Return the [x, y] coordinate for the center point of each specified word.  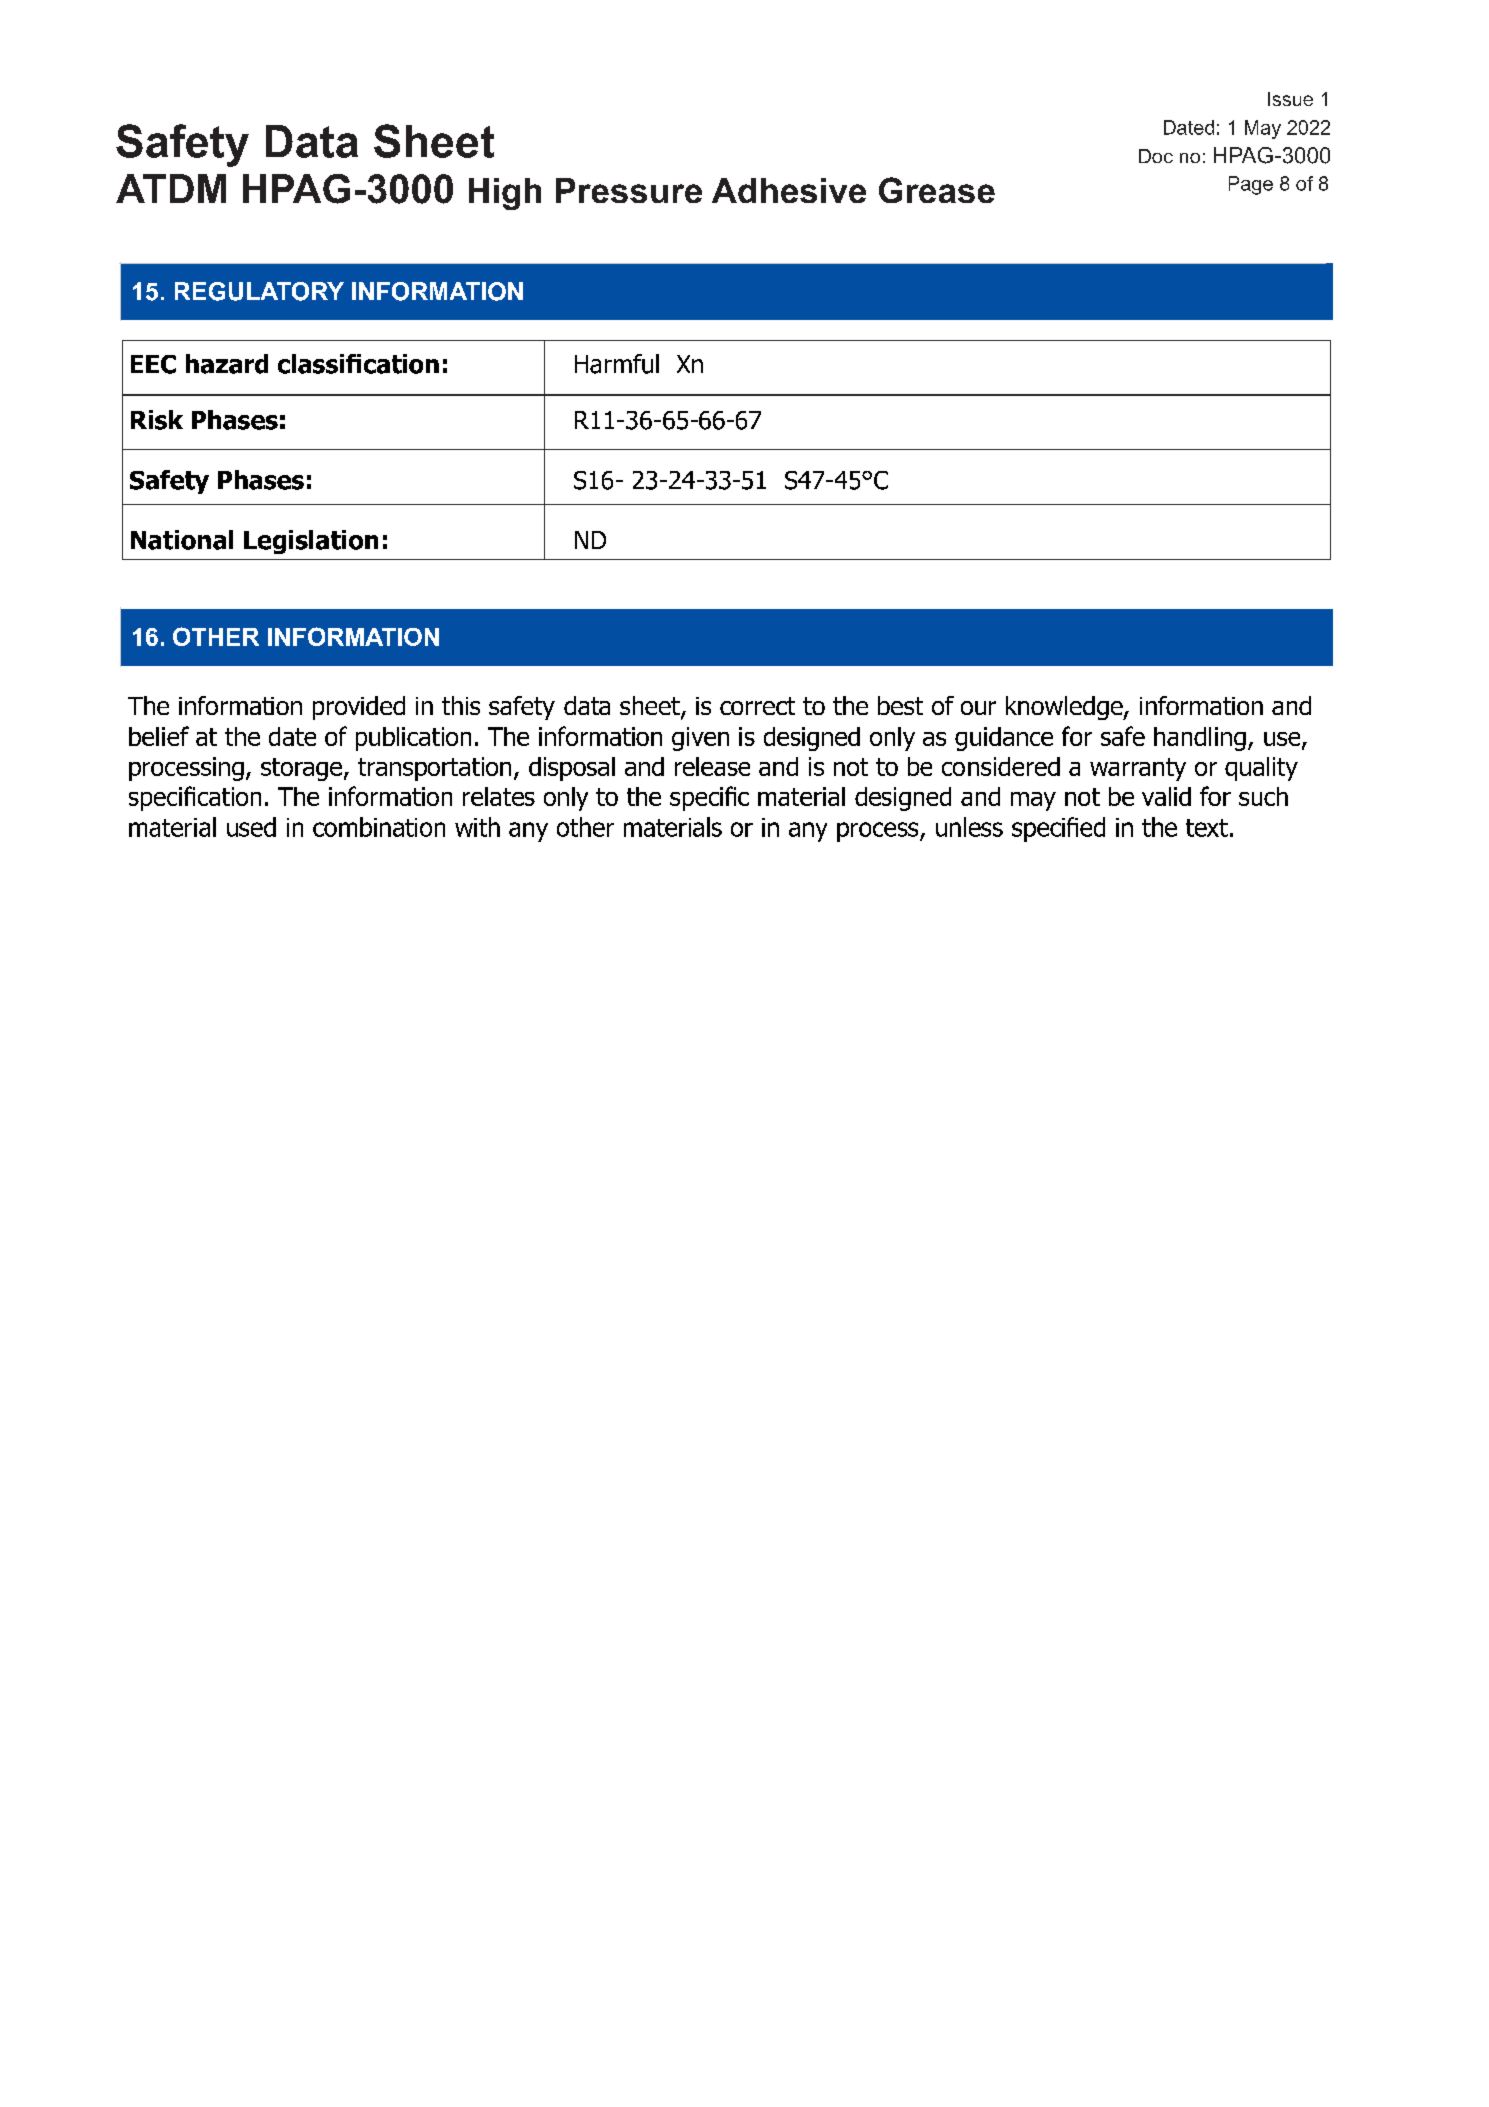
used [251, 827]
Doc [1156, 156]
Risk [157, 420]
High [505, 194]
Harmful [617, 364]
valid [1166, 796]
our [978, 708]
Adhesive [789, 190]
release [712, 766]
